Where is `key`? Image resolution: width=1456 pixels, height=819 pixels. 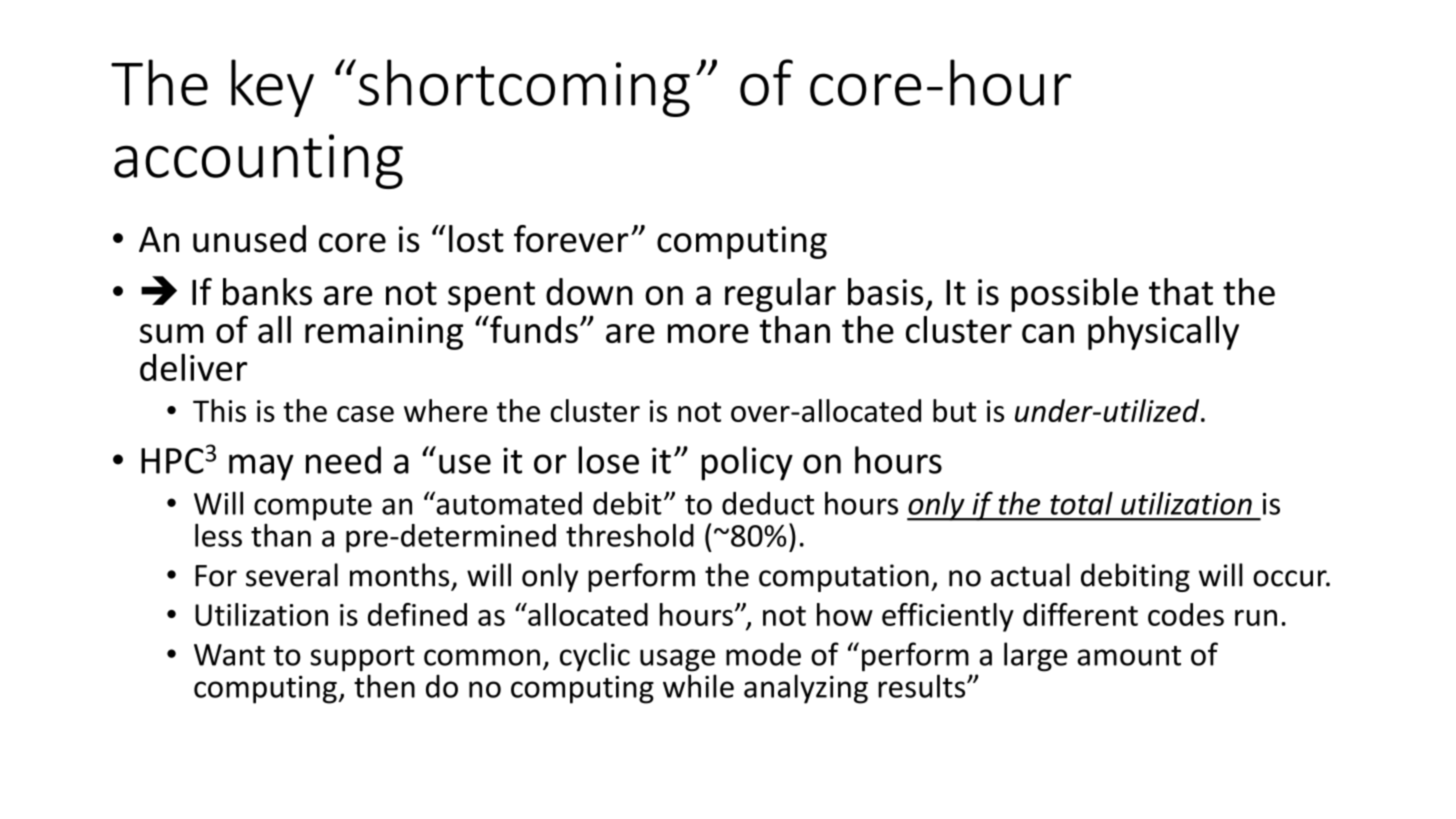 key is located at coordinates (272, 88).
